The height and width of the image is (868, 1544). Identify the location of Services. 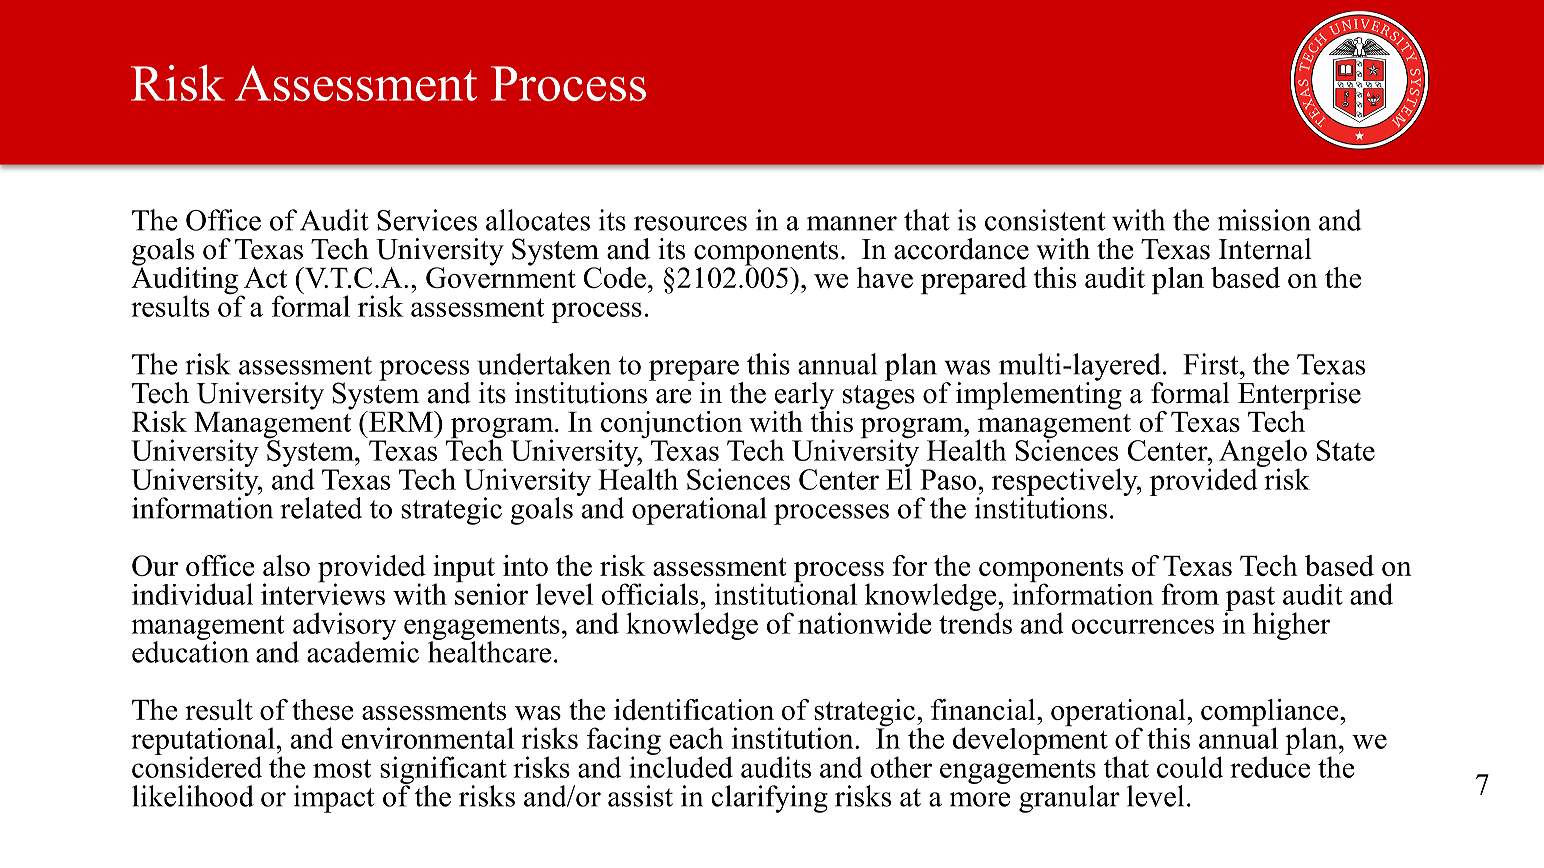
(427, 220).
